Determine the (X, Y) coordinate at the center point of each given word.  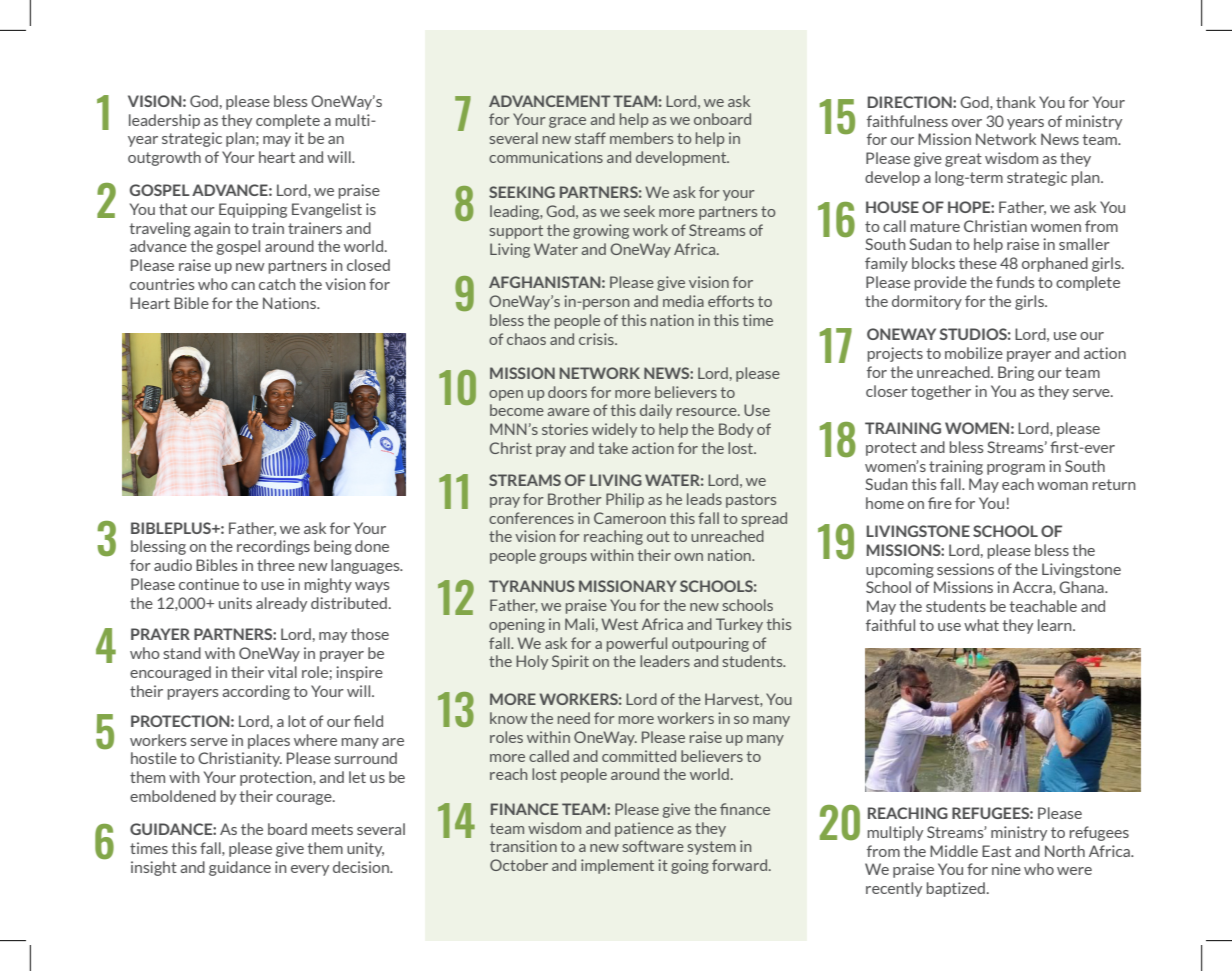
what (981, 625)
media (683, 301)
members (641, 138)
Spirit (570, 662)
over (967, 123)
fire (940, 503)
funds (1015, 282)
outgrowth (164, 158)
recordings (273, 547)
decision (362, 867)
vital (282, 672)
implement (617, 866)
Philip (625, 500)
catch (277, 284)
